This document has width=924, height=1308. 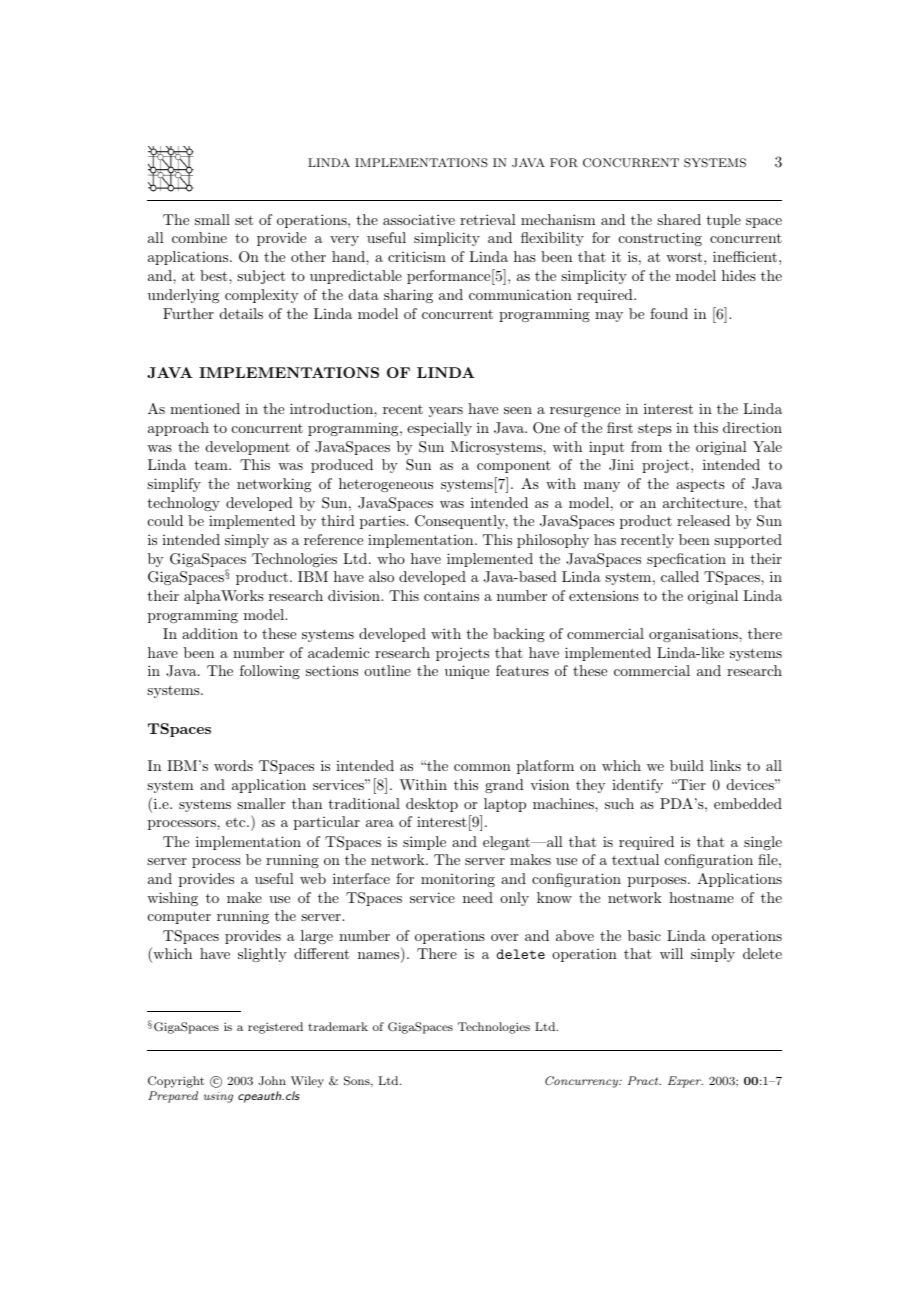 I want to click on etc, so click(x=237, y=822).
